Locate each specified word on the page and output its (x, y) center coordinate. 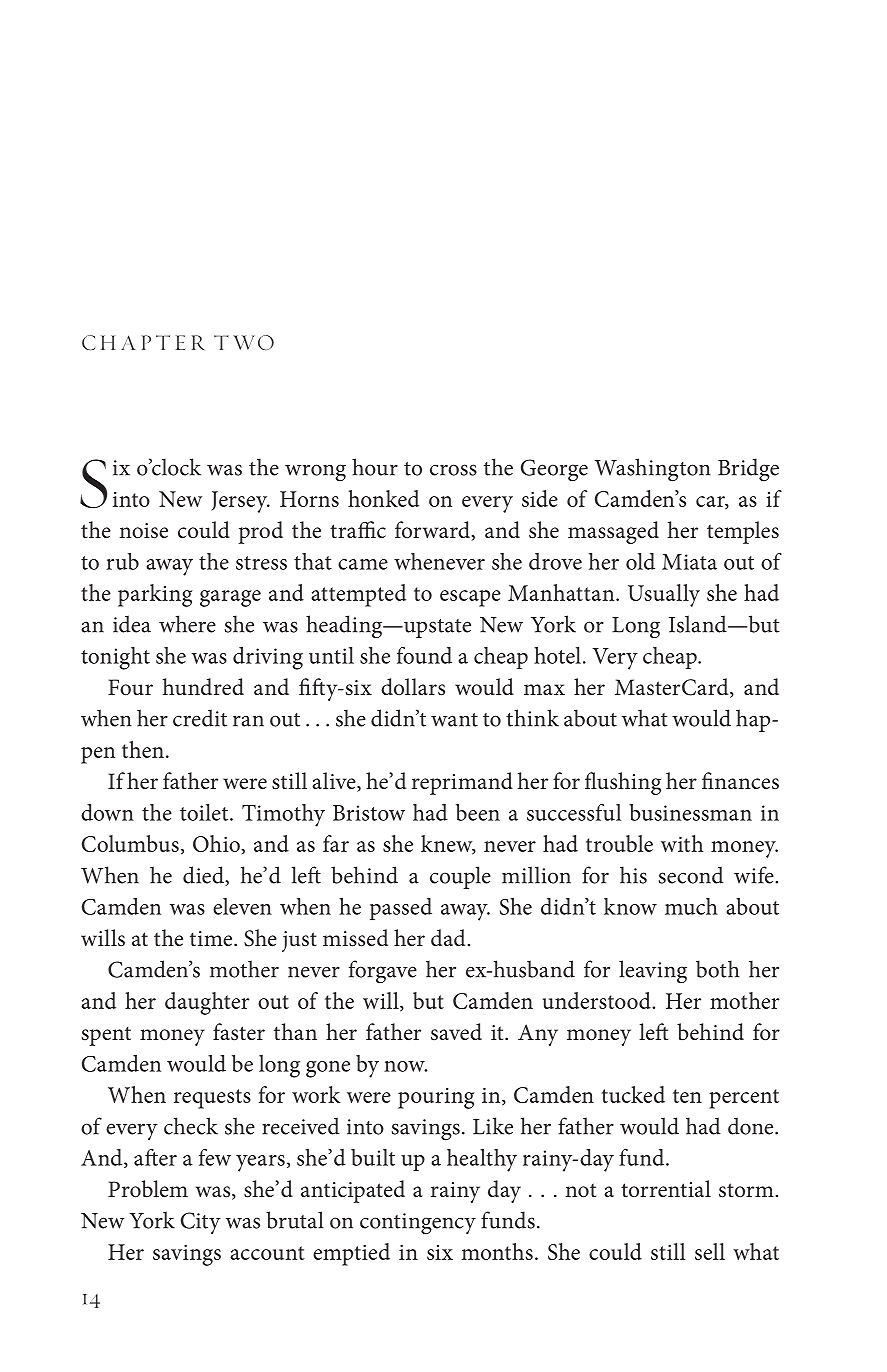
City (201, 1223)
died (204, 876)
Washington (652, 470)
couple (460, 877)
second (691, 875)
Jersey (240, 502)
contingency (418, 1224)
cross (453, 470)
